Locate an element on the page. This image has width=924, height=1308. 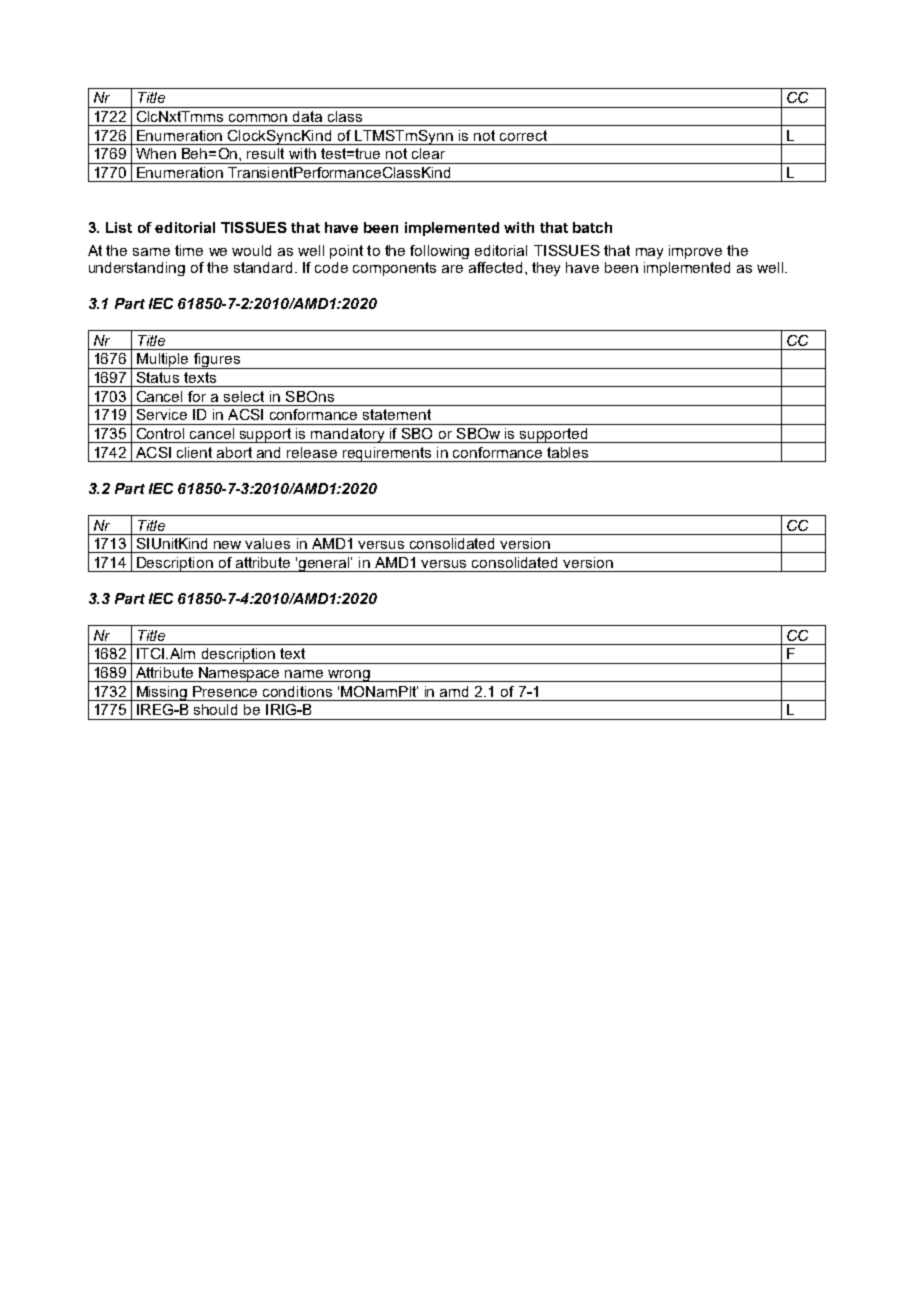
common is located at coordinates (258, 118).
